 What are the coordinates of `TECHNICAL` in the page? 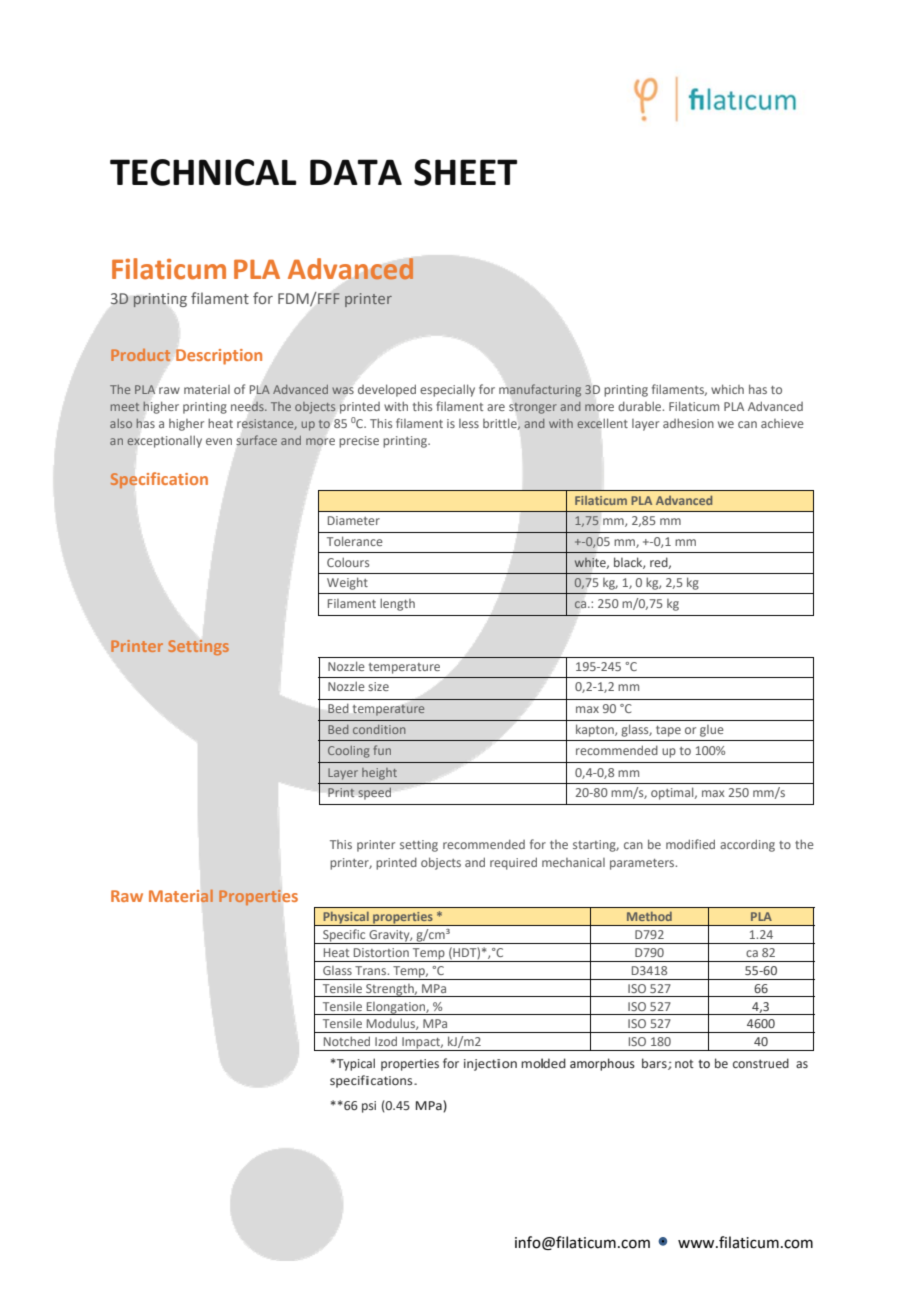 It's located at (203, 172).
